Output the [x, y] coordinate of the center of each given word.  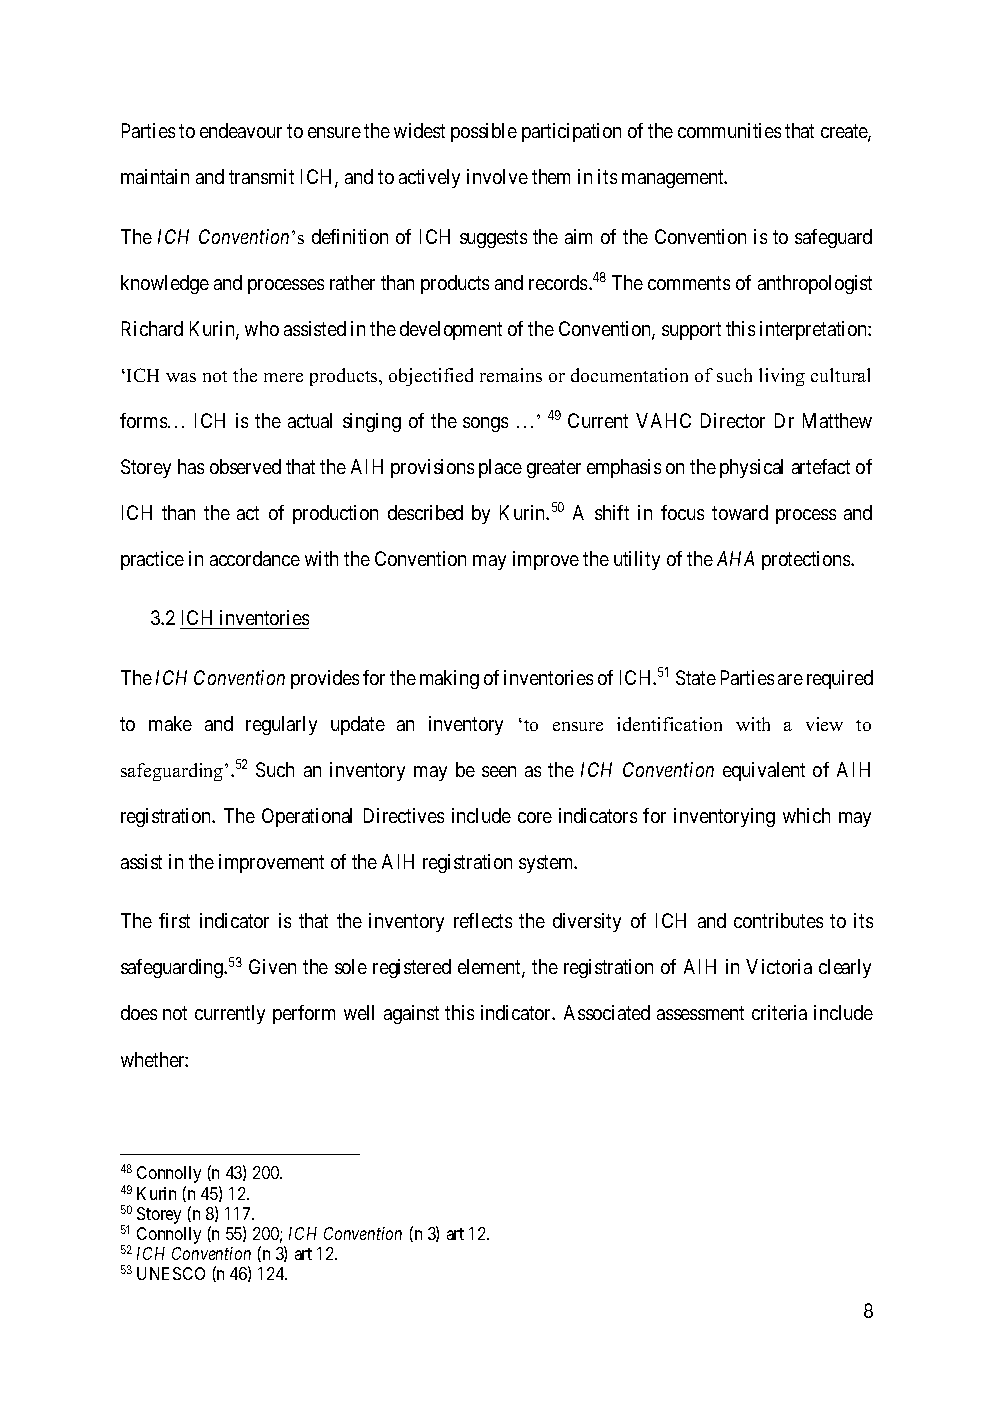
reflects [483, 920]
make [170, 723]
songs [485, 424]
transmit [261, 176]
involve [497, 176]
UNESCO [171, 1273]
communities [729, 130]
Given [272, 966]
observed [245, 466]
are [790, 679]
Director [733, 420]
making [449, 679]
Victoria [779, 966]
